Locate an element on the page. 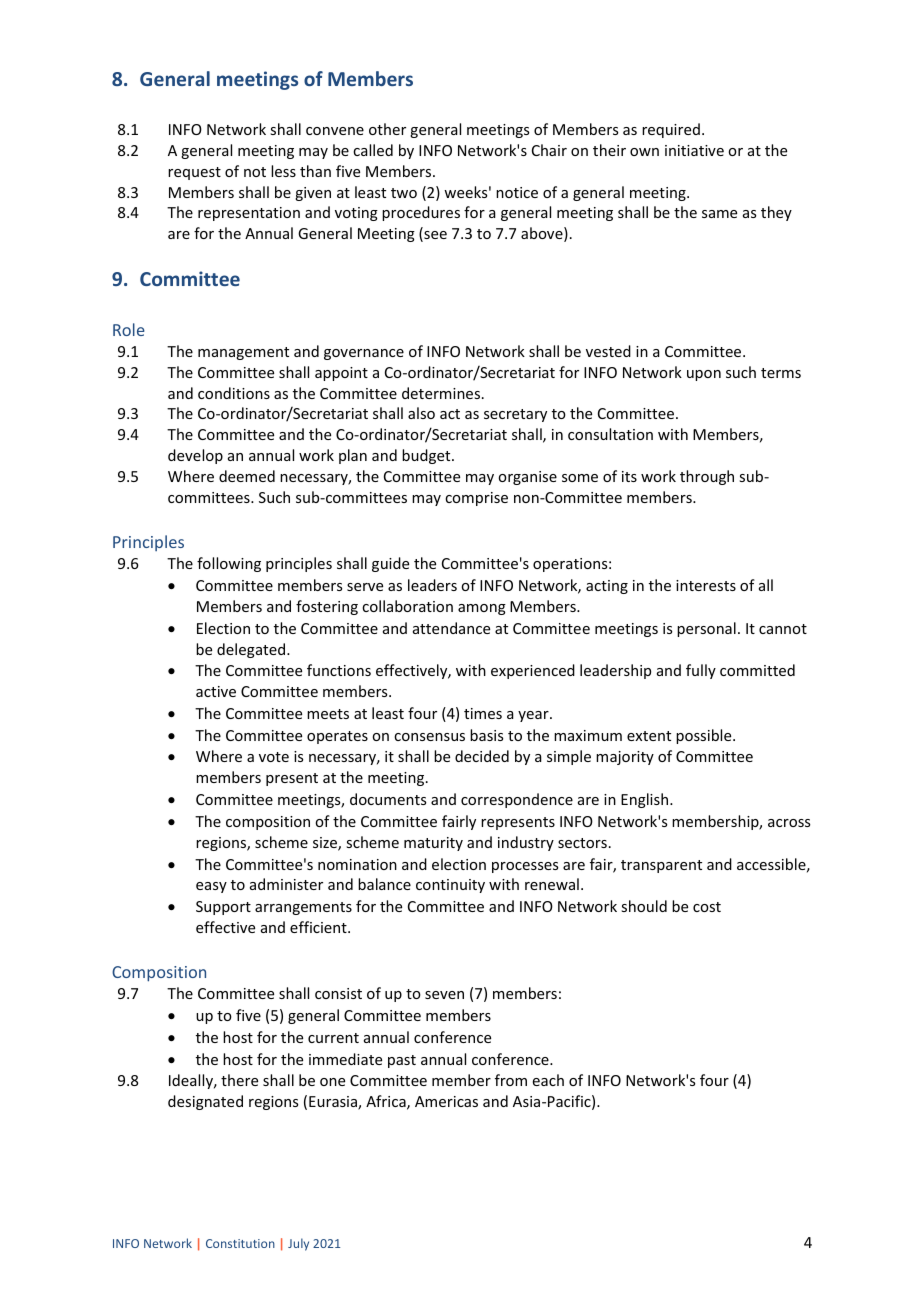 This page has width=924, height=1308. active is located at coordinates (216, 691).
